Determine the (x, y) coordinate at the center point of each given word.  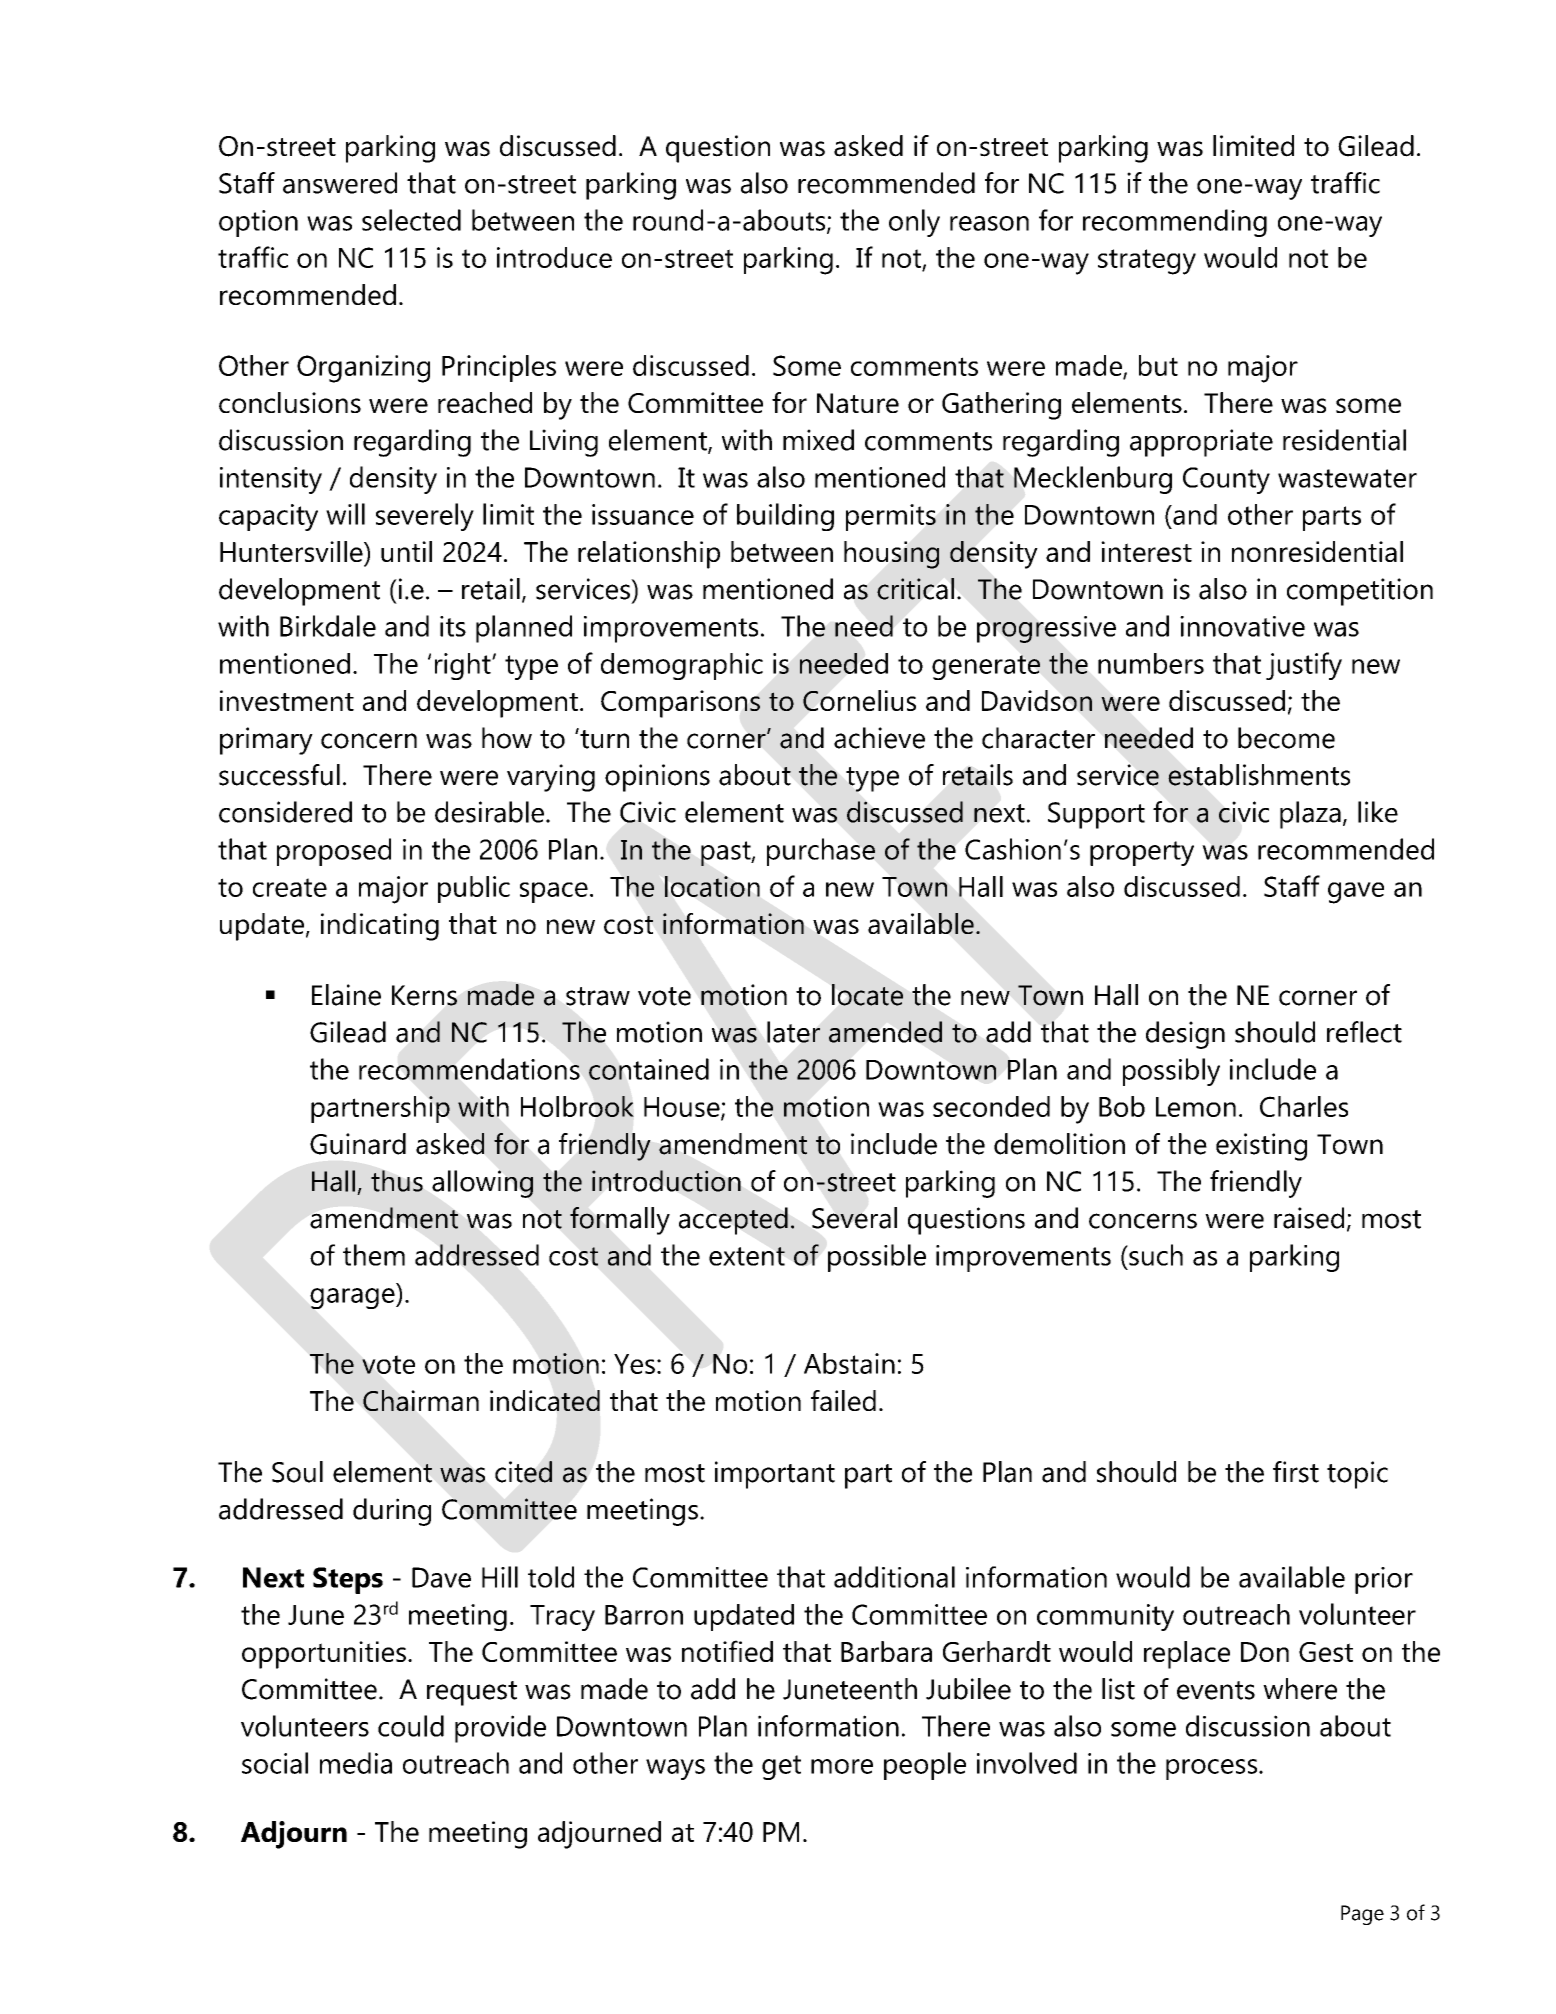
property (1142, 853)
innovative (1242, 626)
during (392, 1512)
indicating (380, 927)
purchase (821, 852)
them (374, 1255)
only (914, 223)
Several (854, 1218)
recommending (1175, 223)
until (406, 551)
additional (894, 1577)
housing (891, 555)
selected (411, 220)
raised (1309, 1218)
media (356, 1763)
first (1296, 1472)
